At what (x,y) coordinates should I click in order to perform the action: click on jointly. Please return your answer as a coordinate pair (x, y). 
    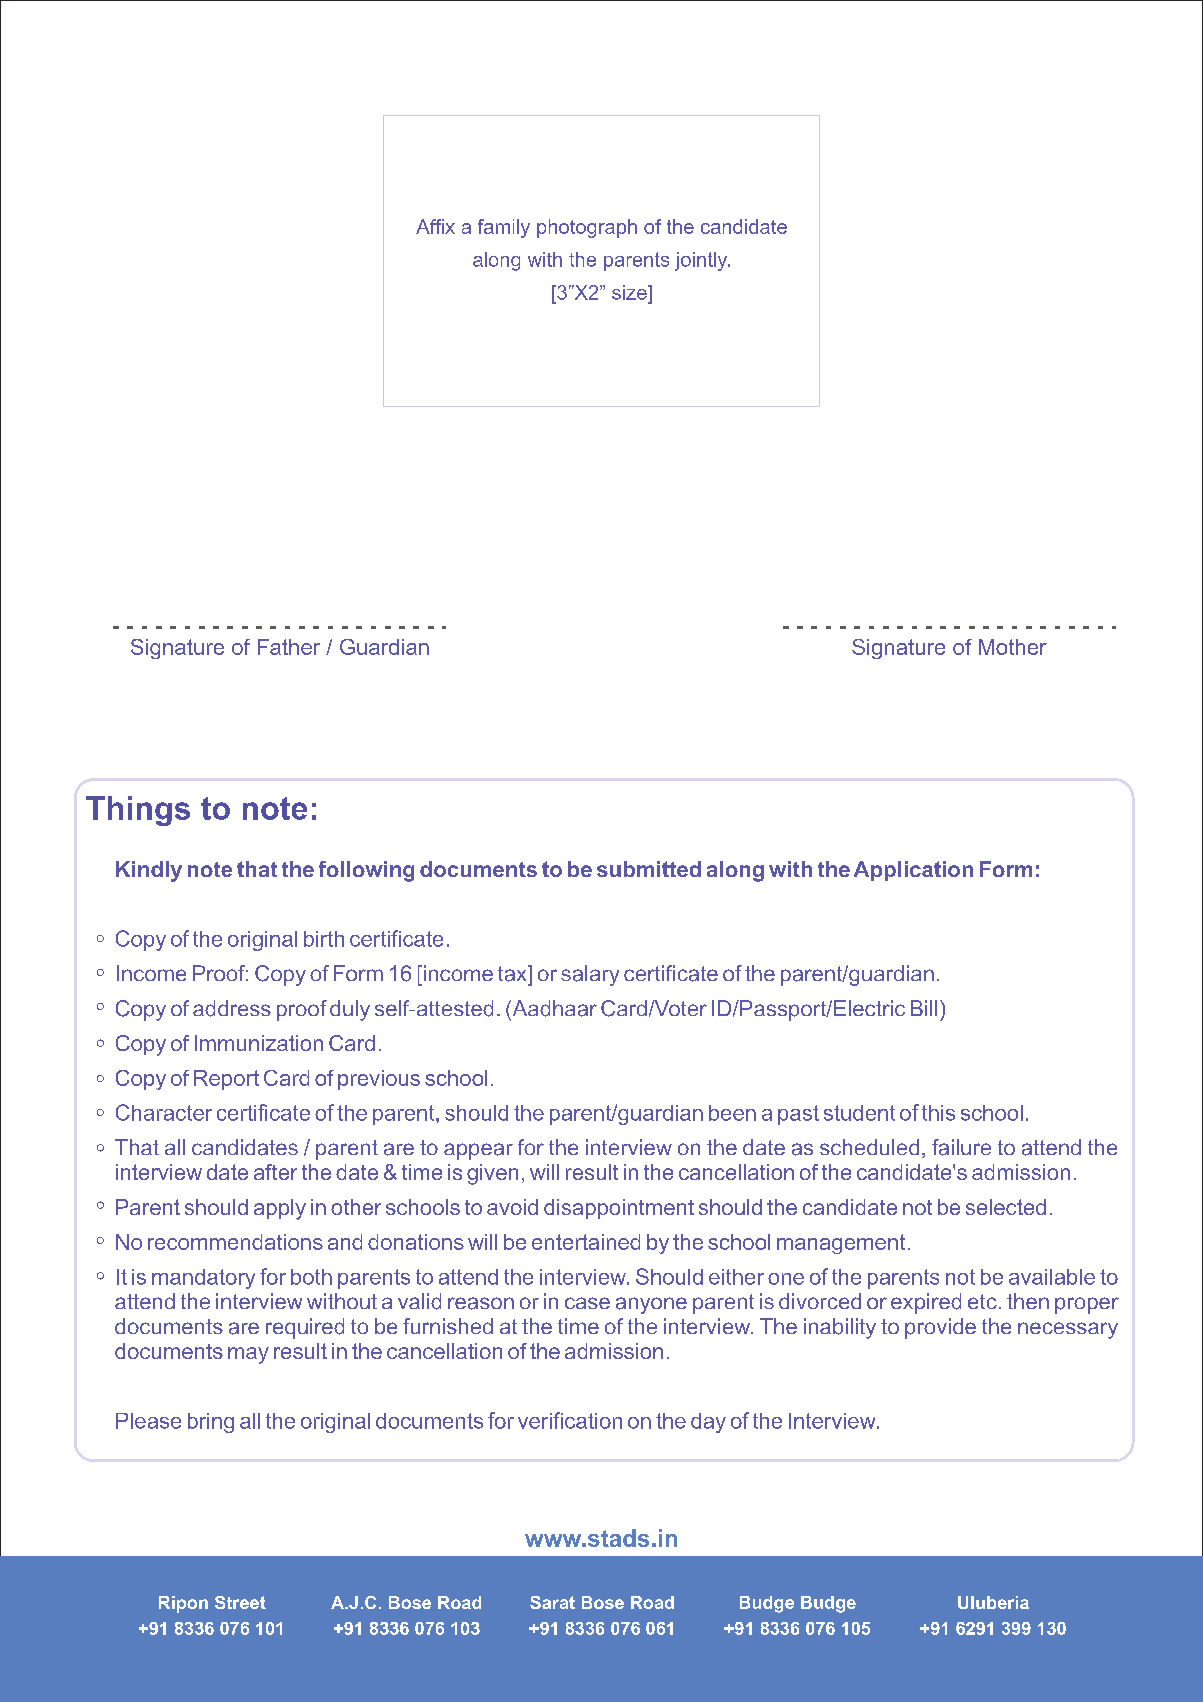
    Looking at the image, I should click on (702, 261).
